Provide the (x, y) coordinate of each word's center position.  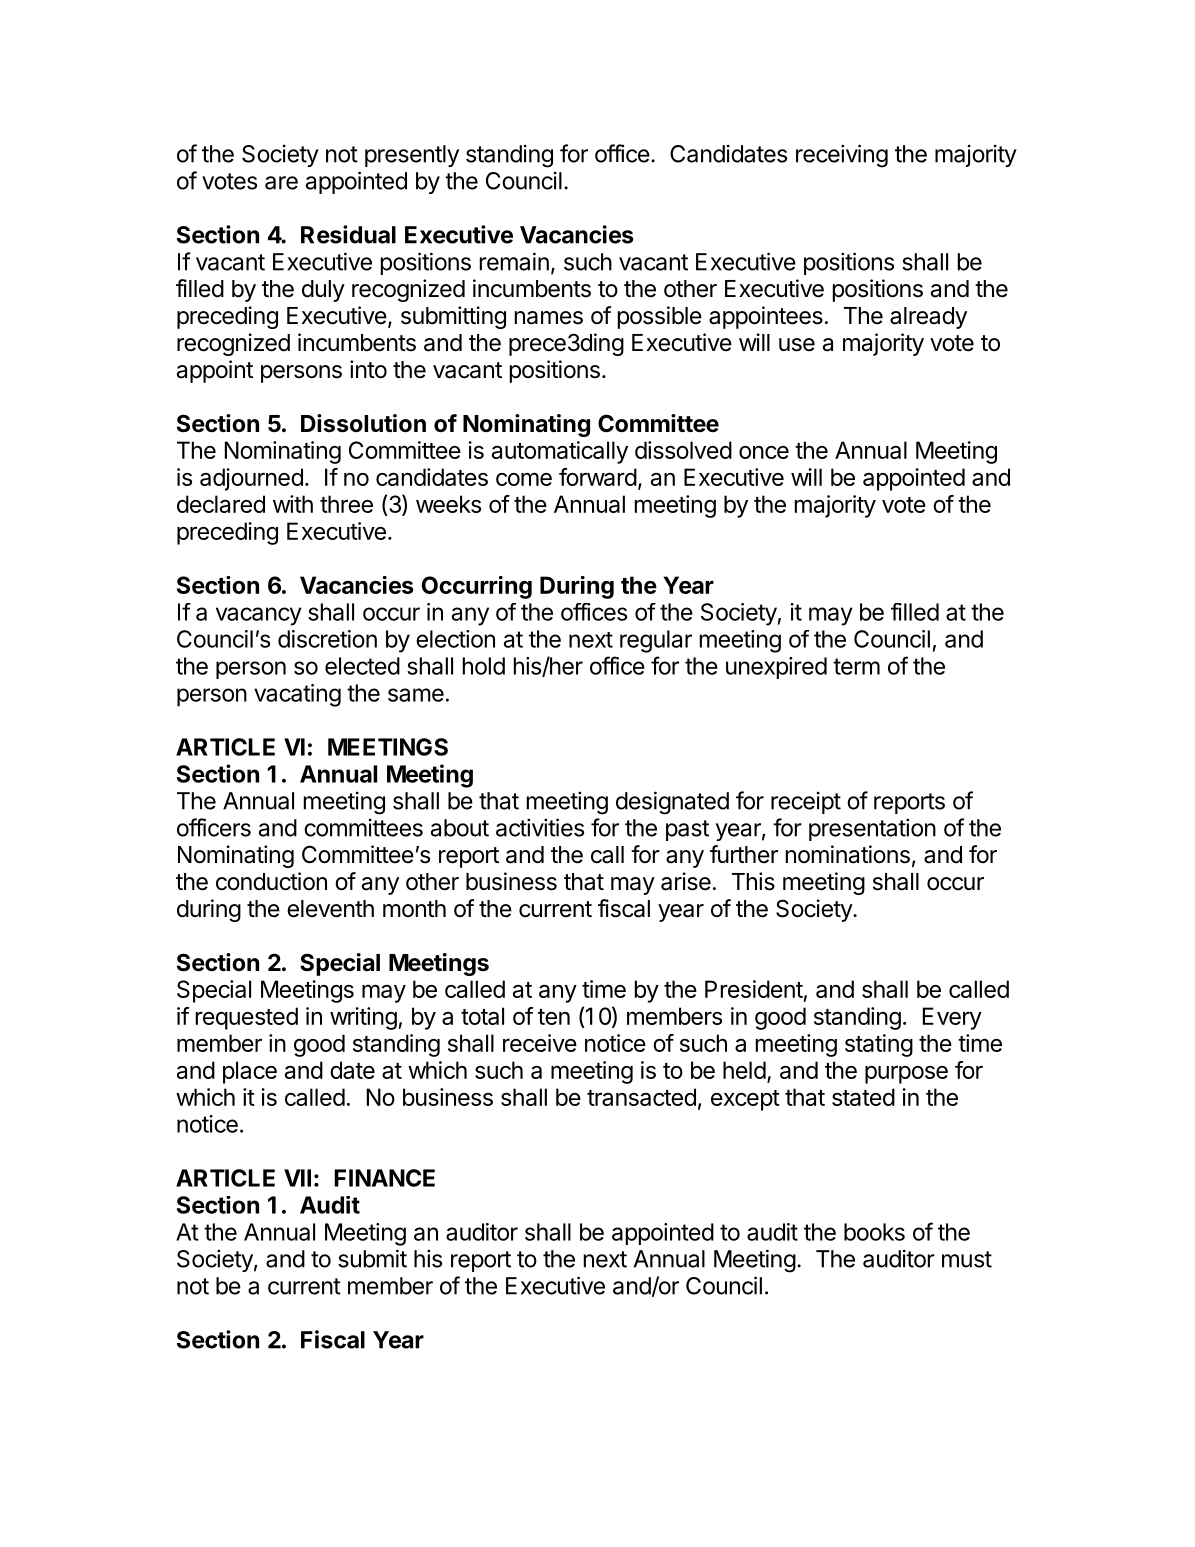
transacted (641, 1097)
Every (952, 1018)
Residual (348, 234)
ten (554, 1017)
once (764, 452)
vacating (297, 695)
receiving (842, 156)
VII (297, 1178)
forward (598, 477)
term (856, 666)
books (874, 1232)
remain (514, 261)
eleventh (330, 909)
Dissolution (363, 423)
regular (656, 641)
